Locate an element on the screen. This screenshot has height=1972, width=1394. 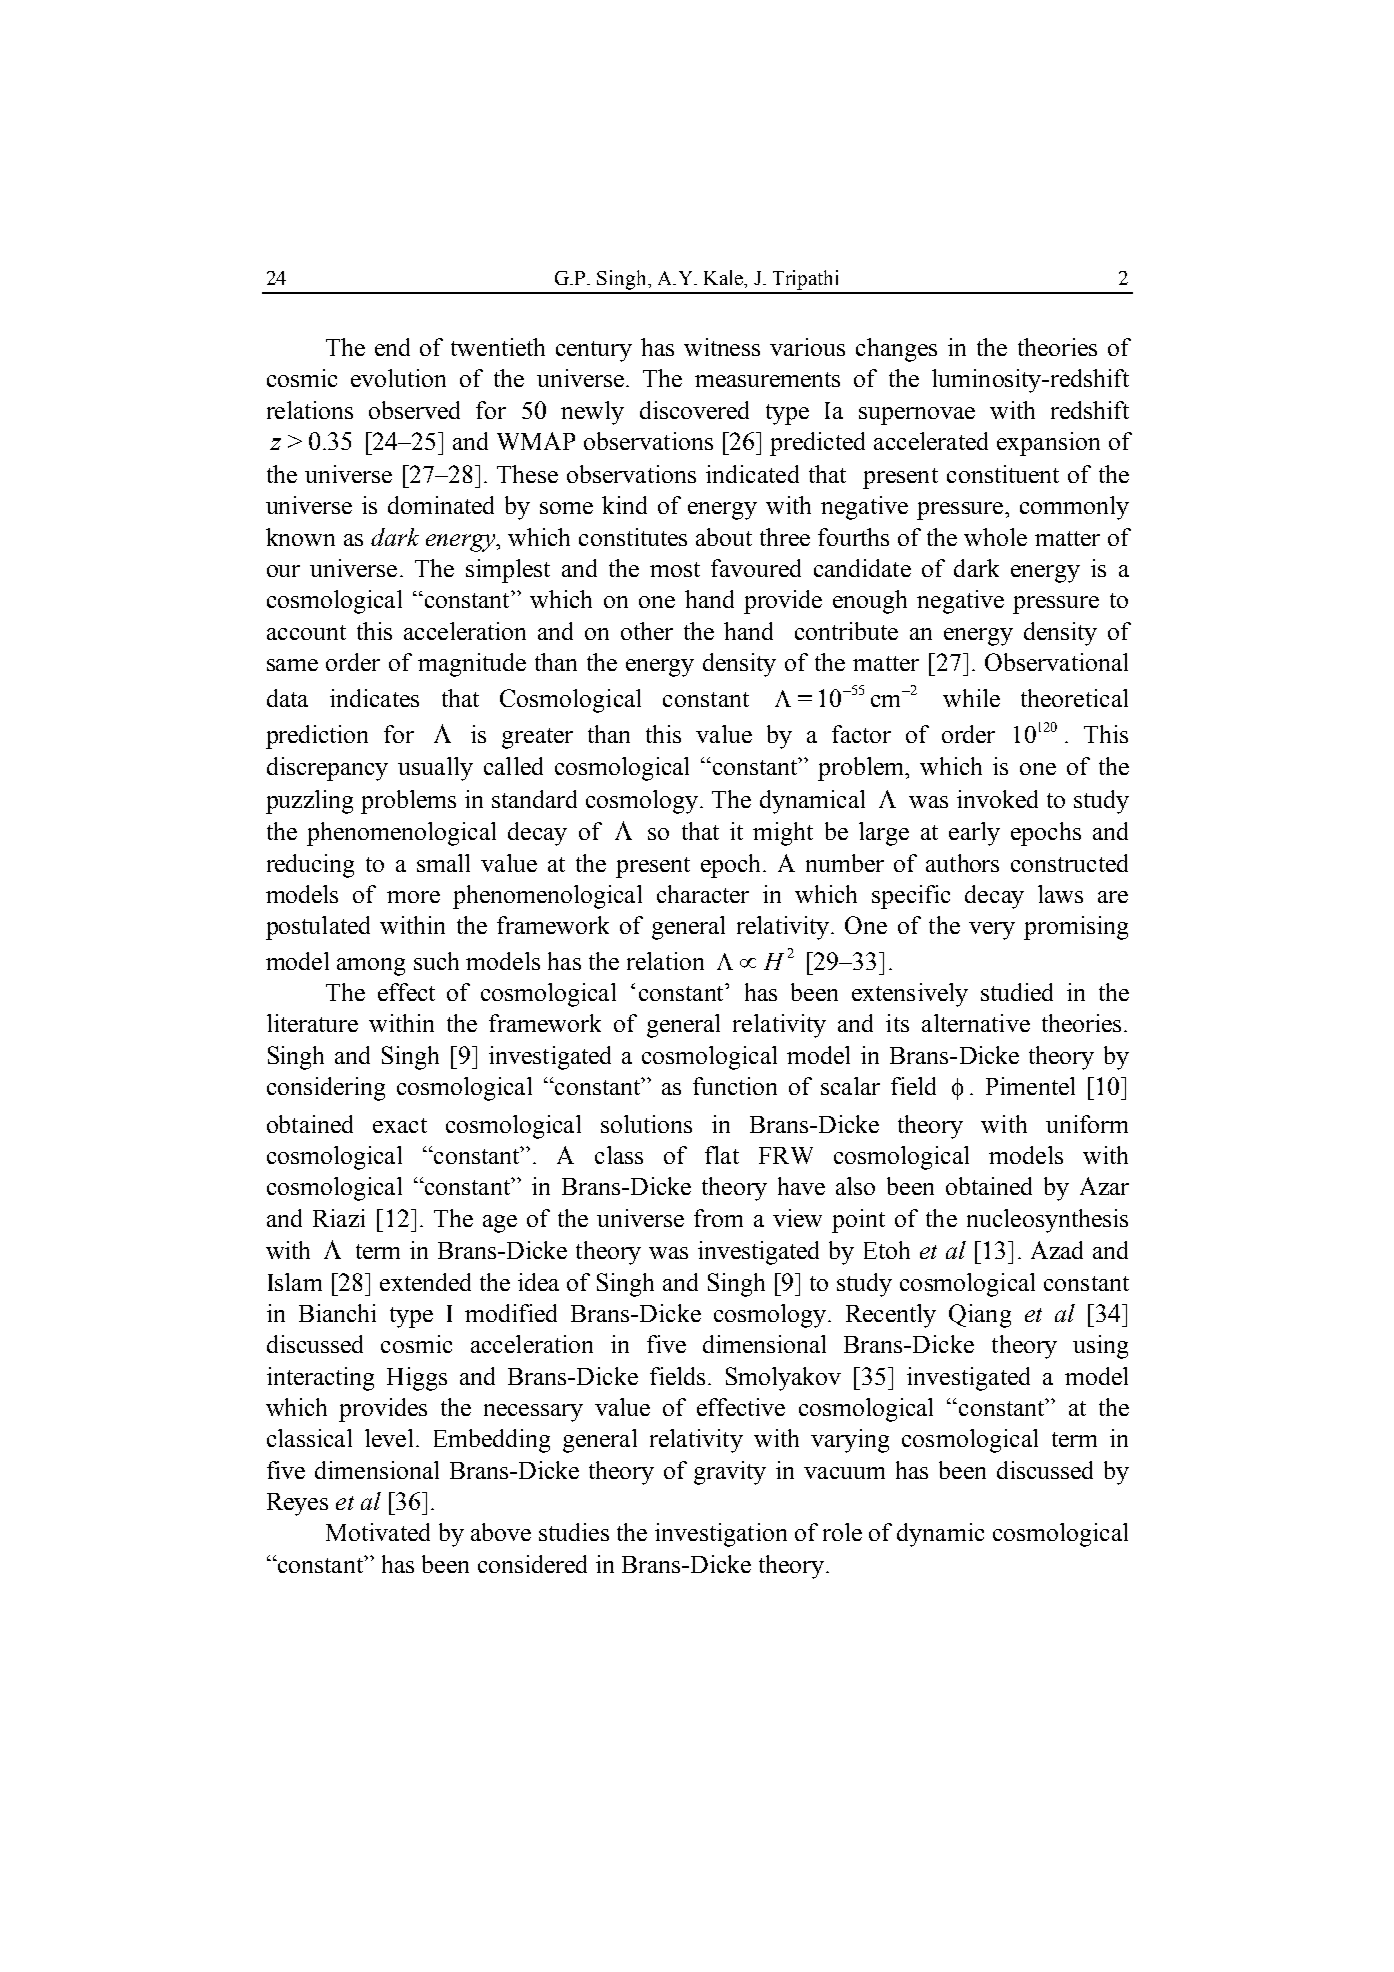
indicates is located at coordinates (374, 698).
